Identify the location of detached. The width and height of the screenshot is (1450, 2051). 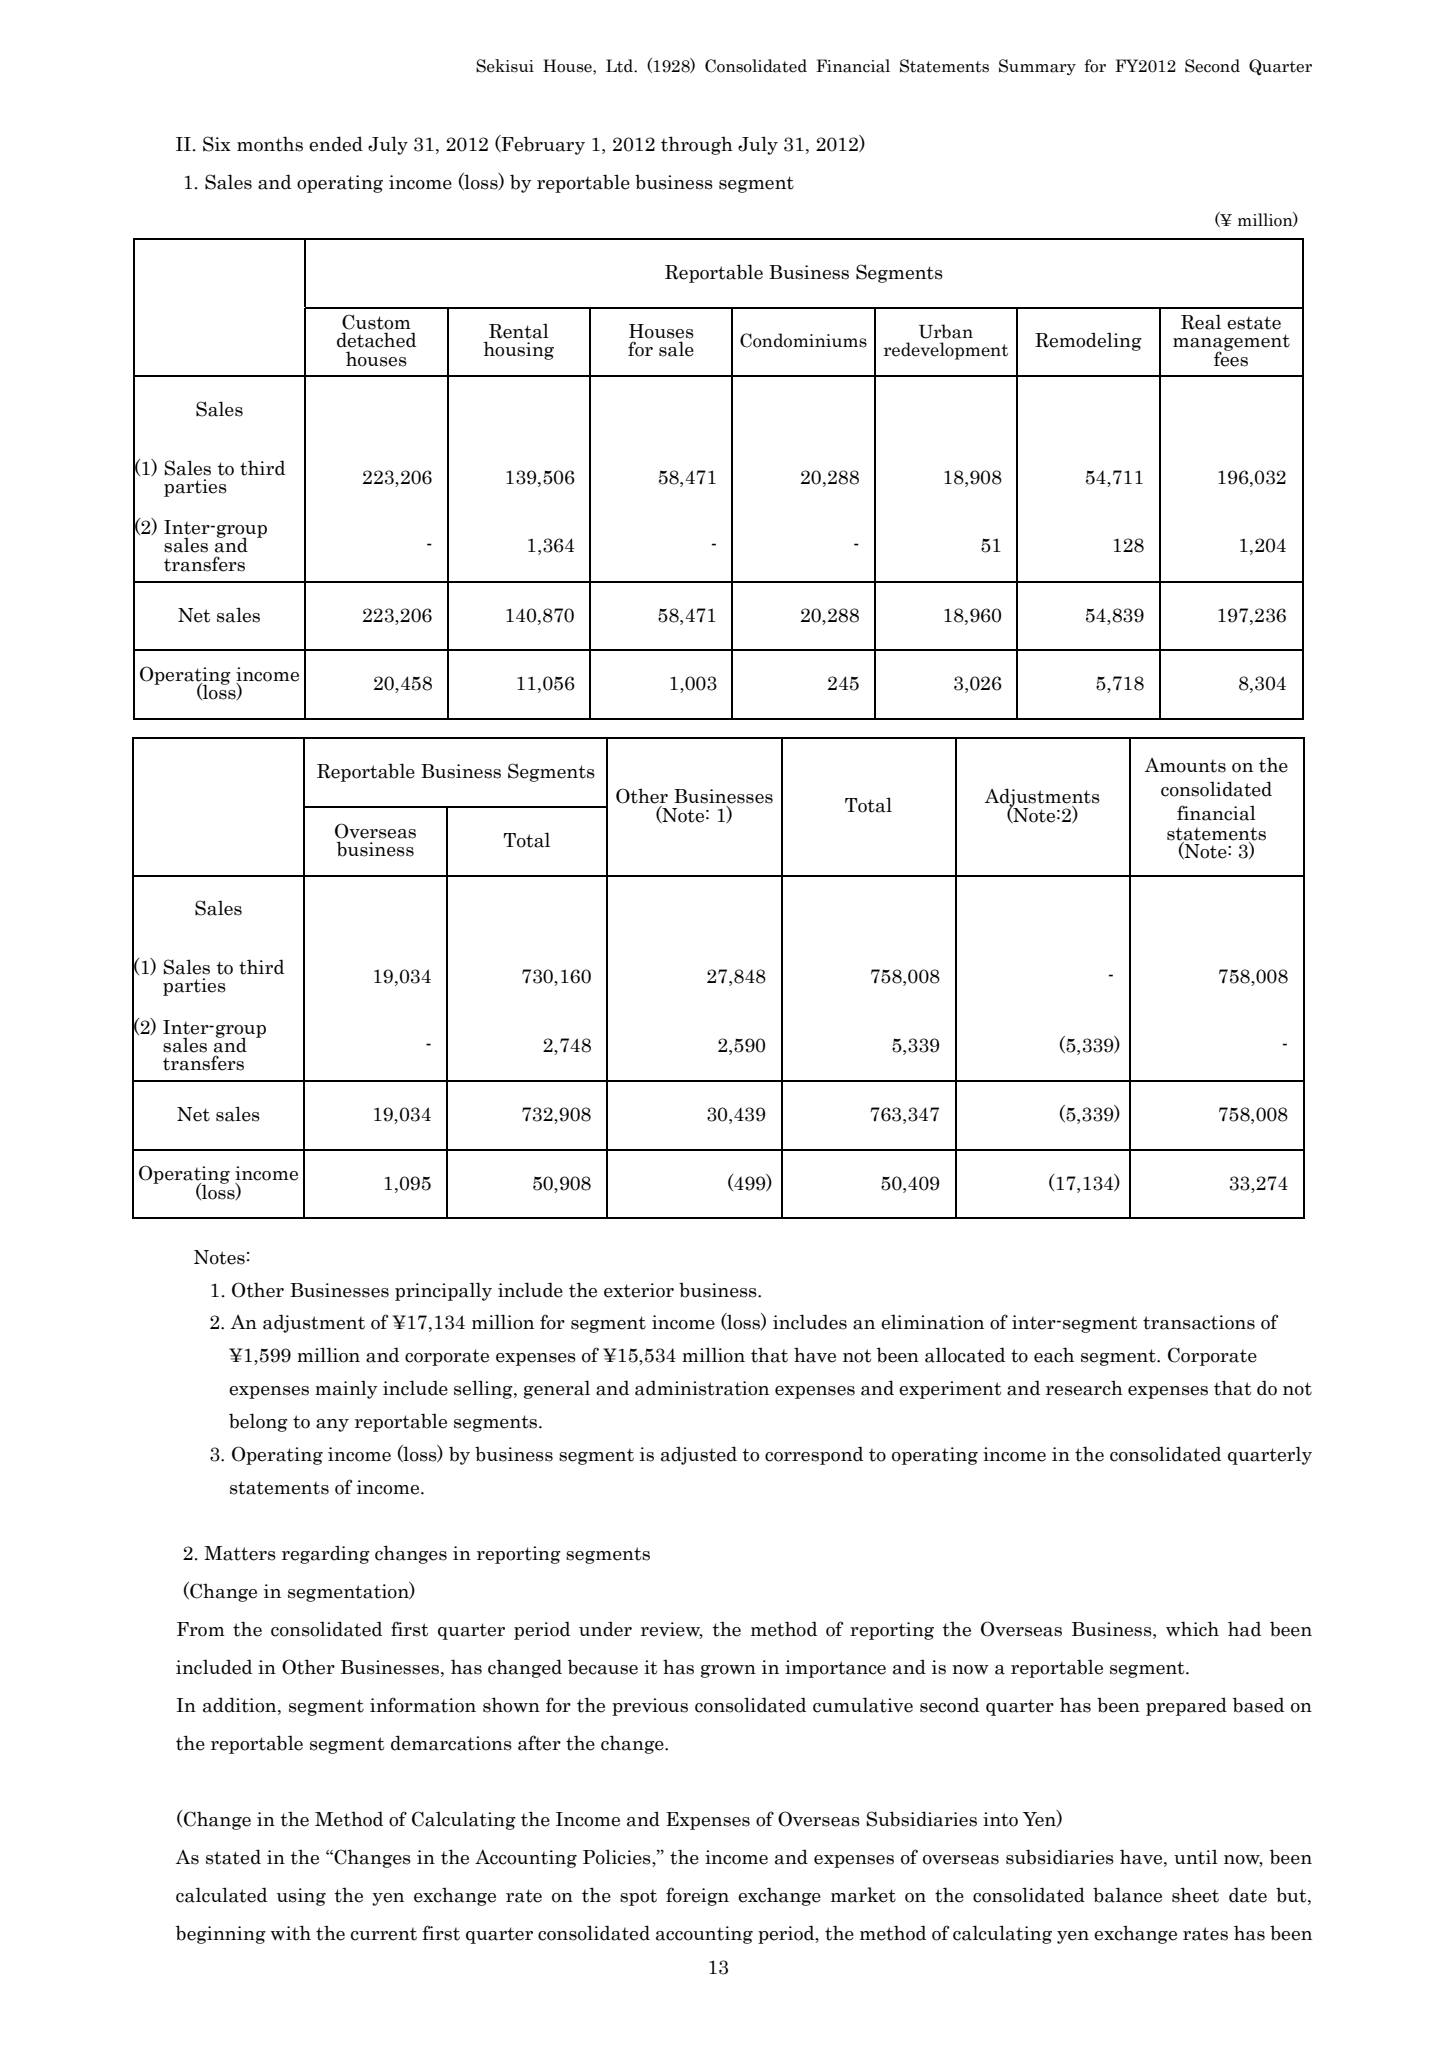
(376, 340).
